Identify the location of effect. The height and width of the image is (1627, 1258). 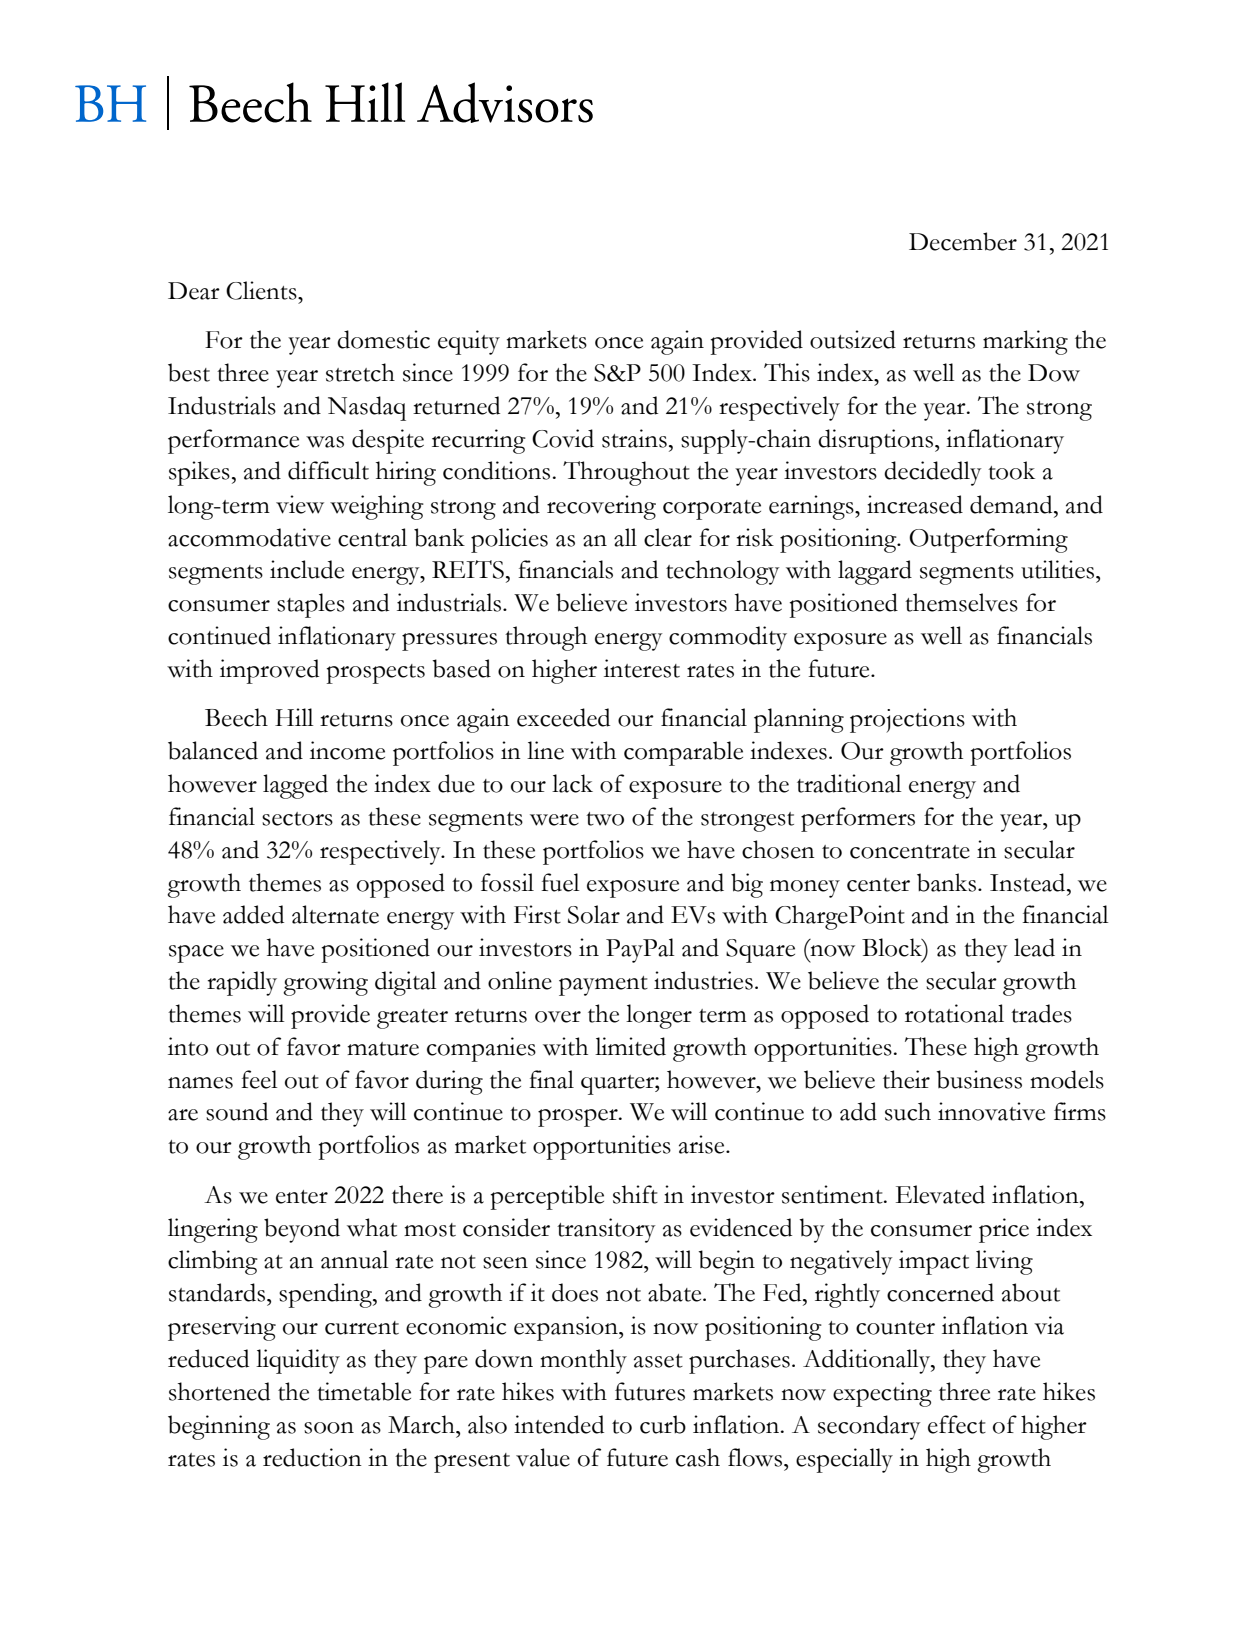
(957, 1424).
